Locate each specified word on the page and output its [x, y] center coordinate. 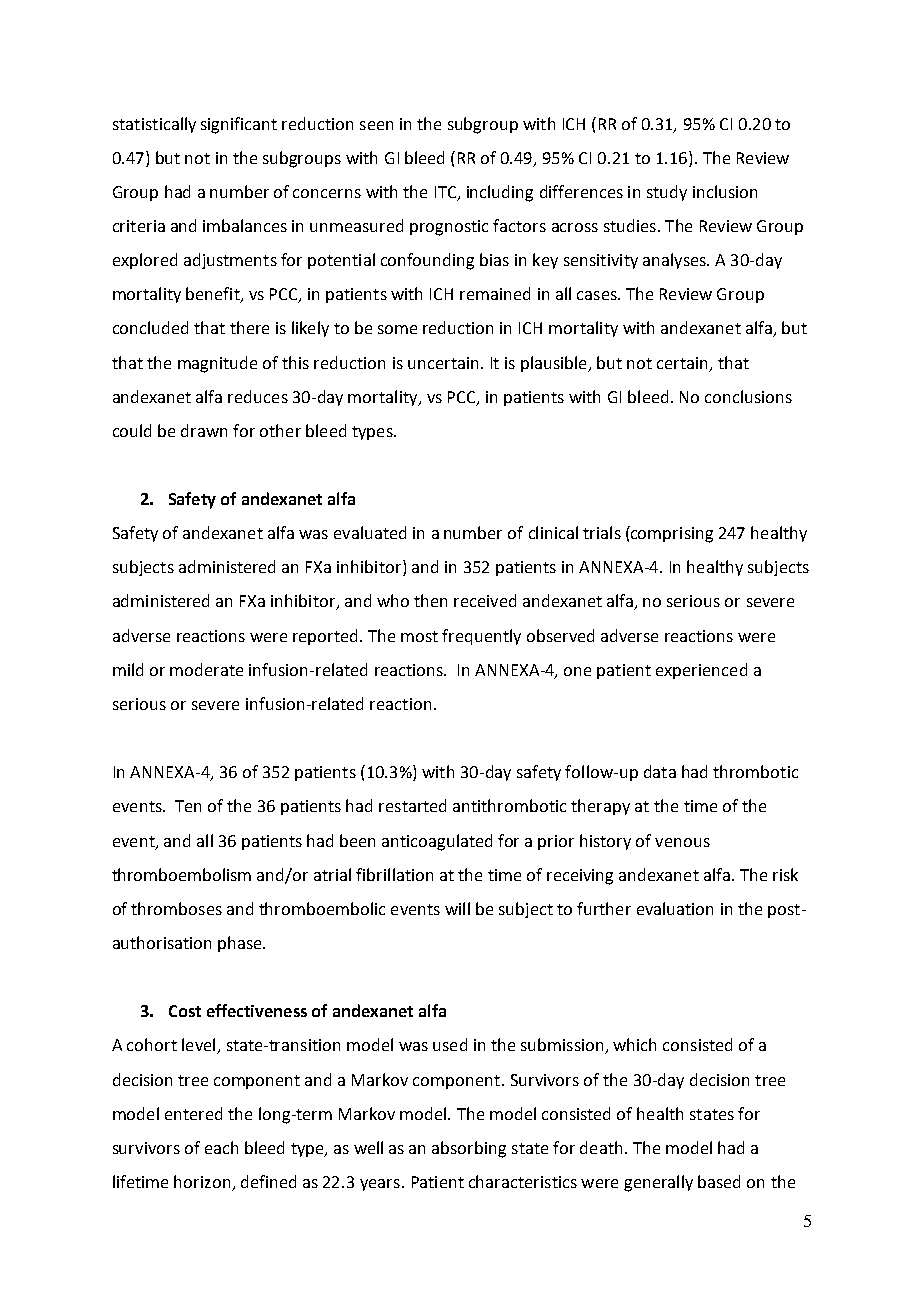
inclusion [725, 191]
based [719, 1181]
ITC [447, 193]
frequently [481, 637]
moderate [206, 669]
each [221, 1147]
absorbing [469, 1149]
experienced [701, 671]
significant [239, 125]
